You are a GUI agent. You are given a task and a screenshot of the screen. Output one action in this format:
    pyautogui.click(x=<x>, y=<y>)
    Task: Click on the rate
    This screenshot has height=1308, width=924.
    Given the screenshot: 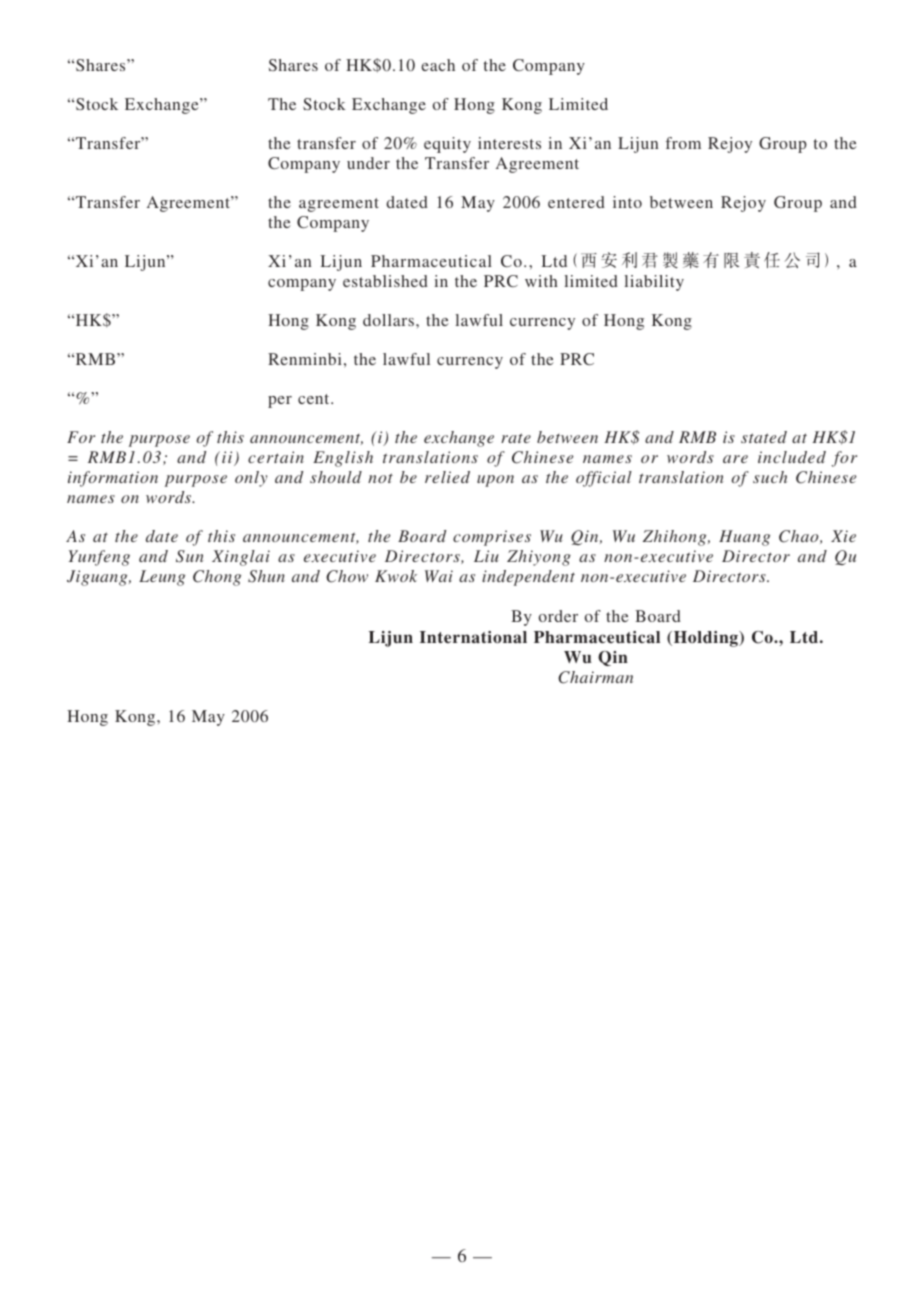 What is the action you would take?
    pyautogui.click(x=516, y=438)
